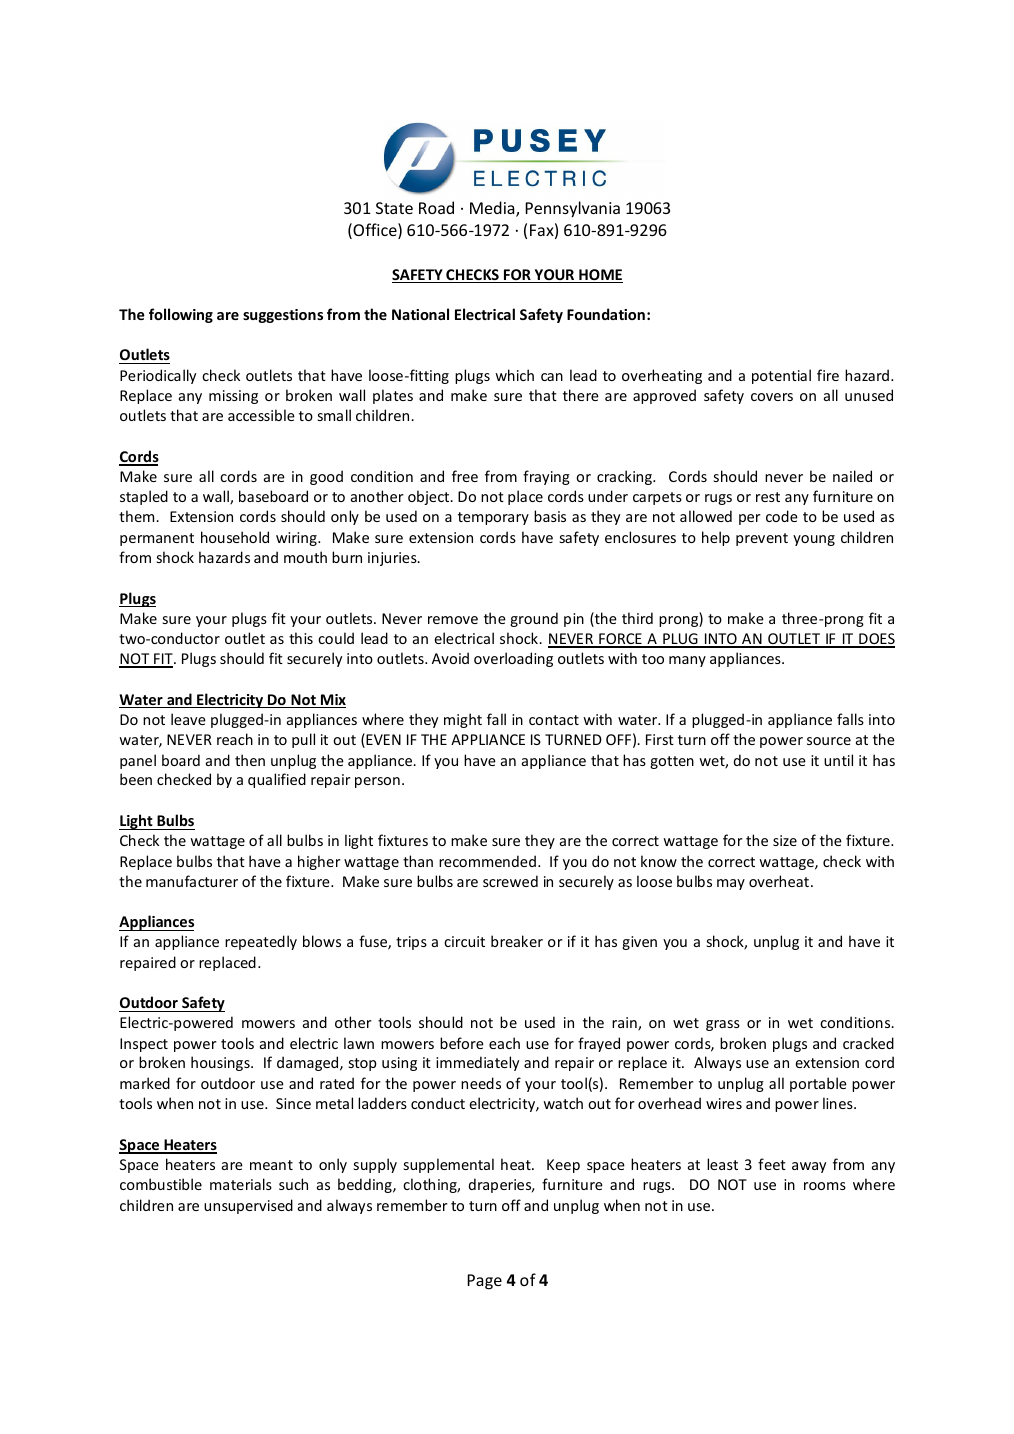 The height and width of the image is (1434, 1014). I want to click on temporary, so click(493, 518).
